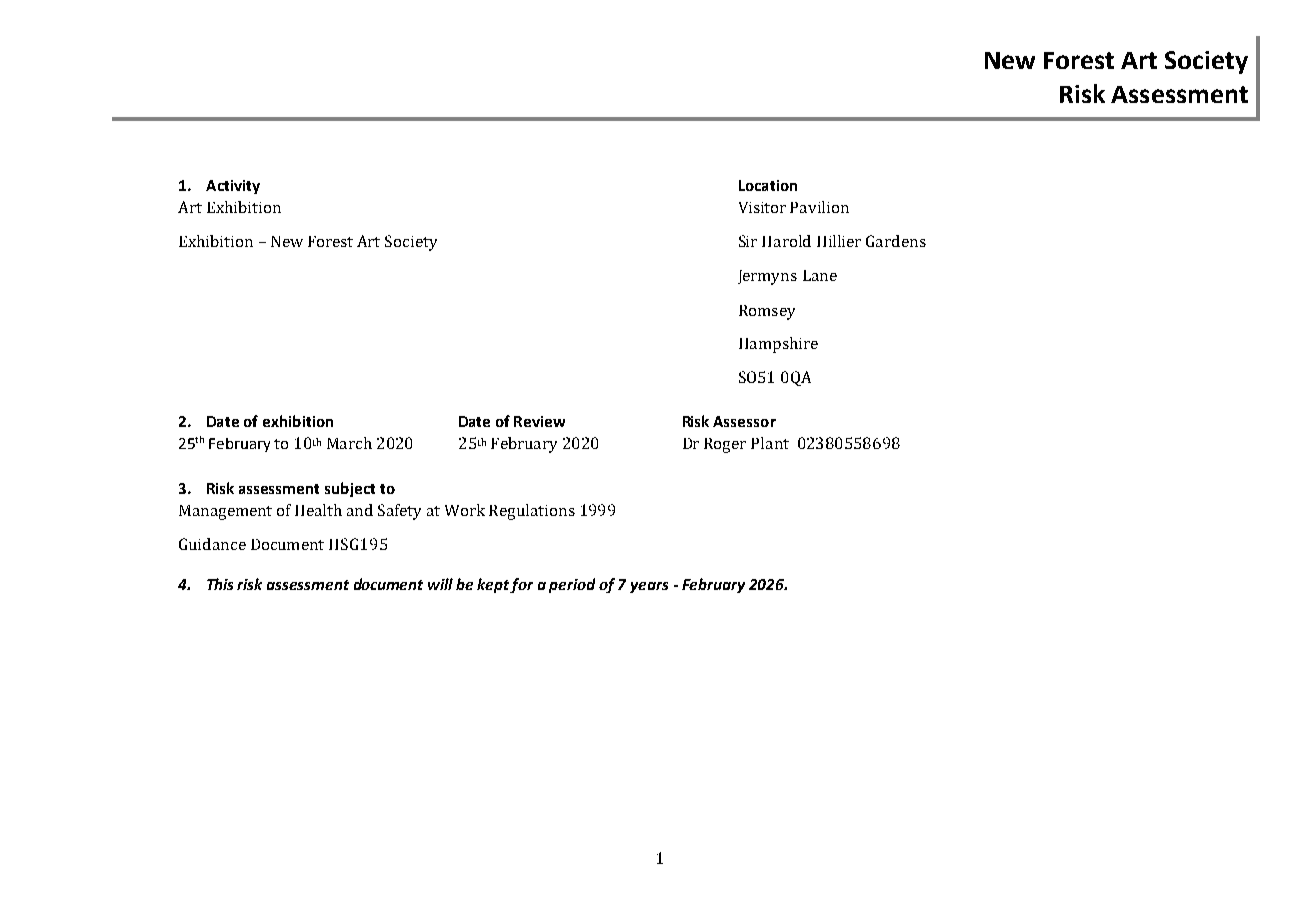 Image resolution: width=1308 pixels, height=924 pixels. What do you see at coordinates (349, 443) in the screenshot?
I see `March` at bounding box center [349, 443].
